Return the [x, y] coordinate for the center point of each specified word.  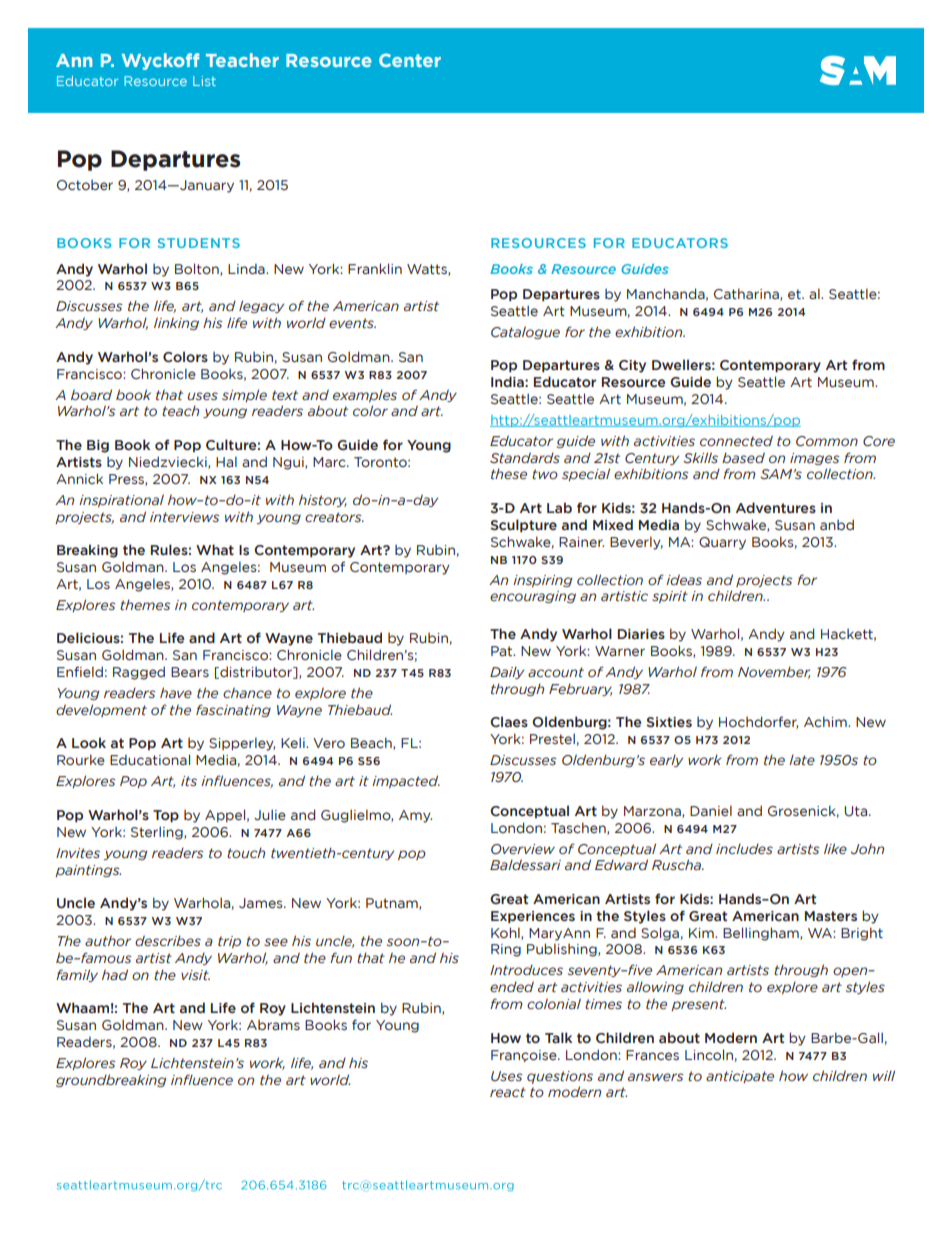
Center [410, 60]
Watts [428, 270]
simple [244, 395]
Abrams [273, 1025]
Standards [525, 457]
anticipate [740, 1077]
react [508, 1092]
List [204, 81]
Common [827, 441]
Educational [150, 760]
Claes [509, 721]
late [802, 760]
